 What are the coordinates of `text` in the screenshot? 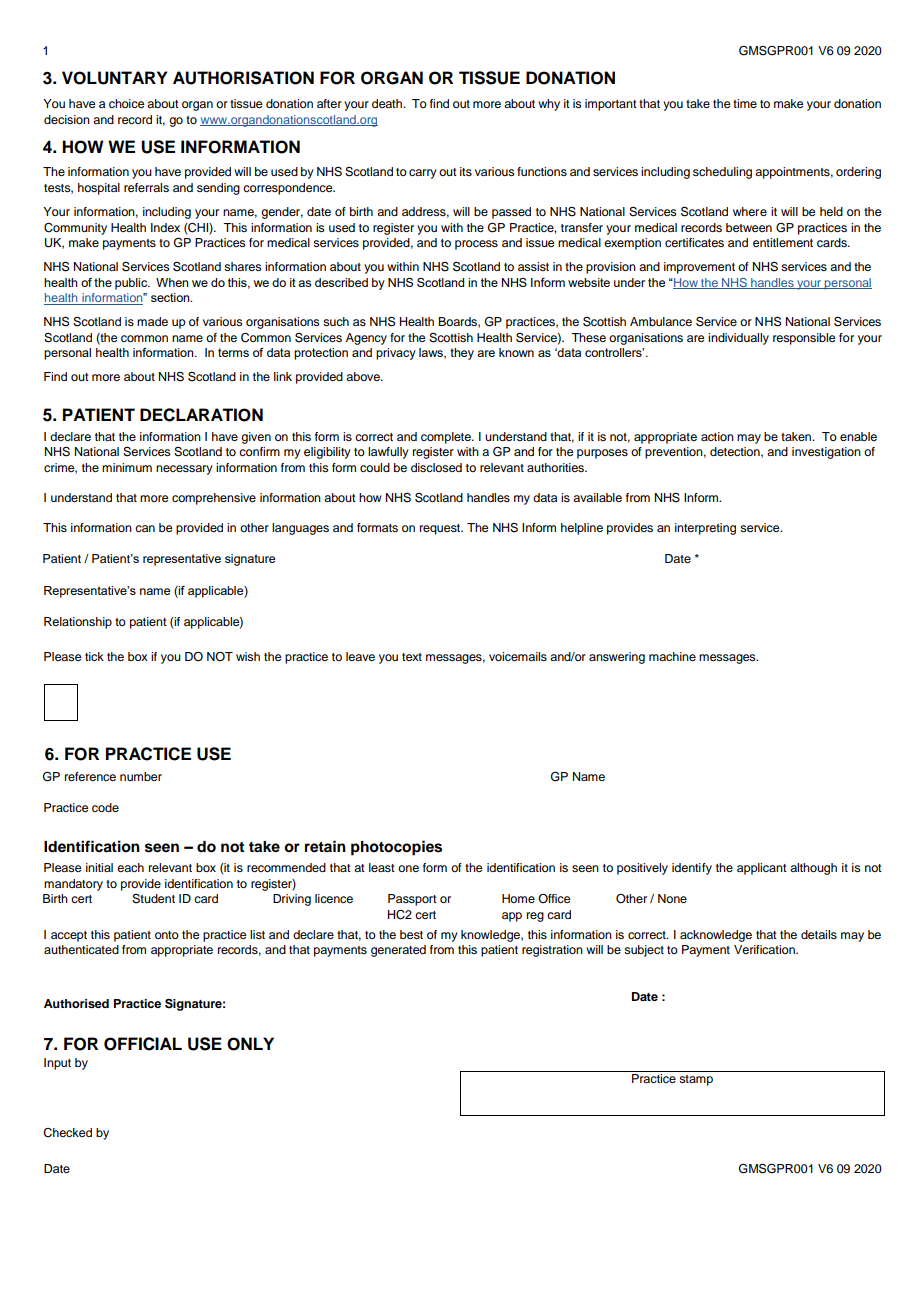 It's located at (412, 657).
